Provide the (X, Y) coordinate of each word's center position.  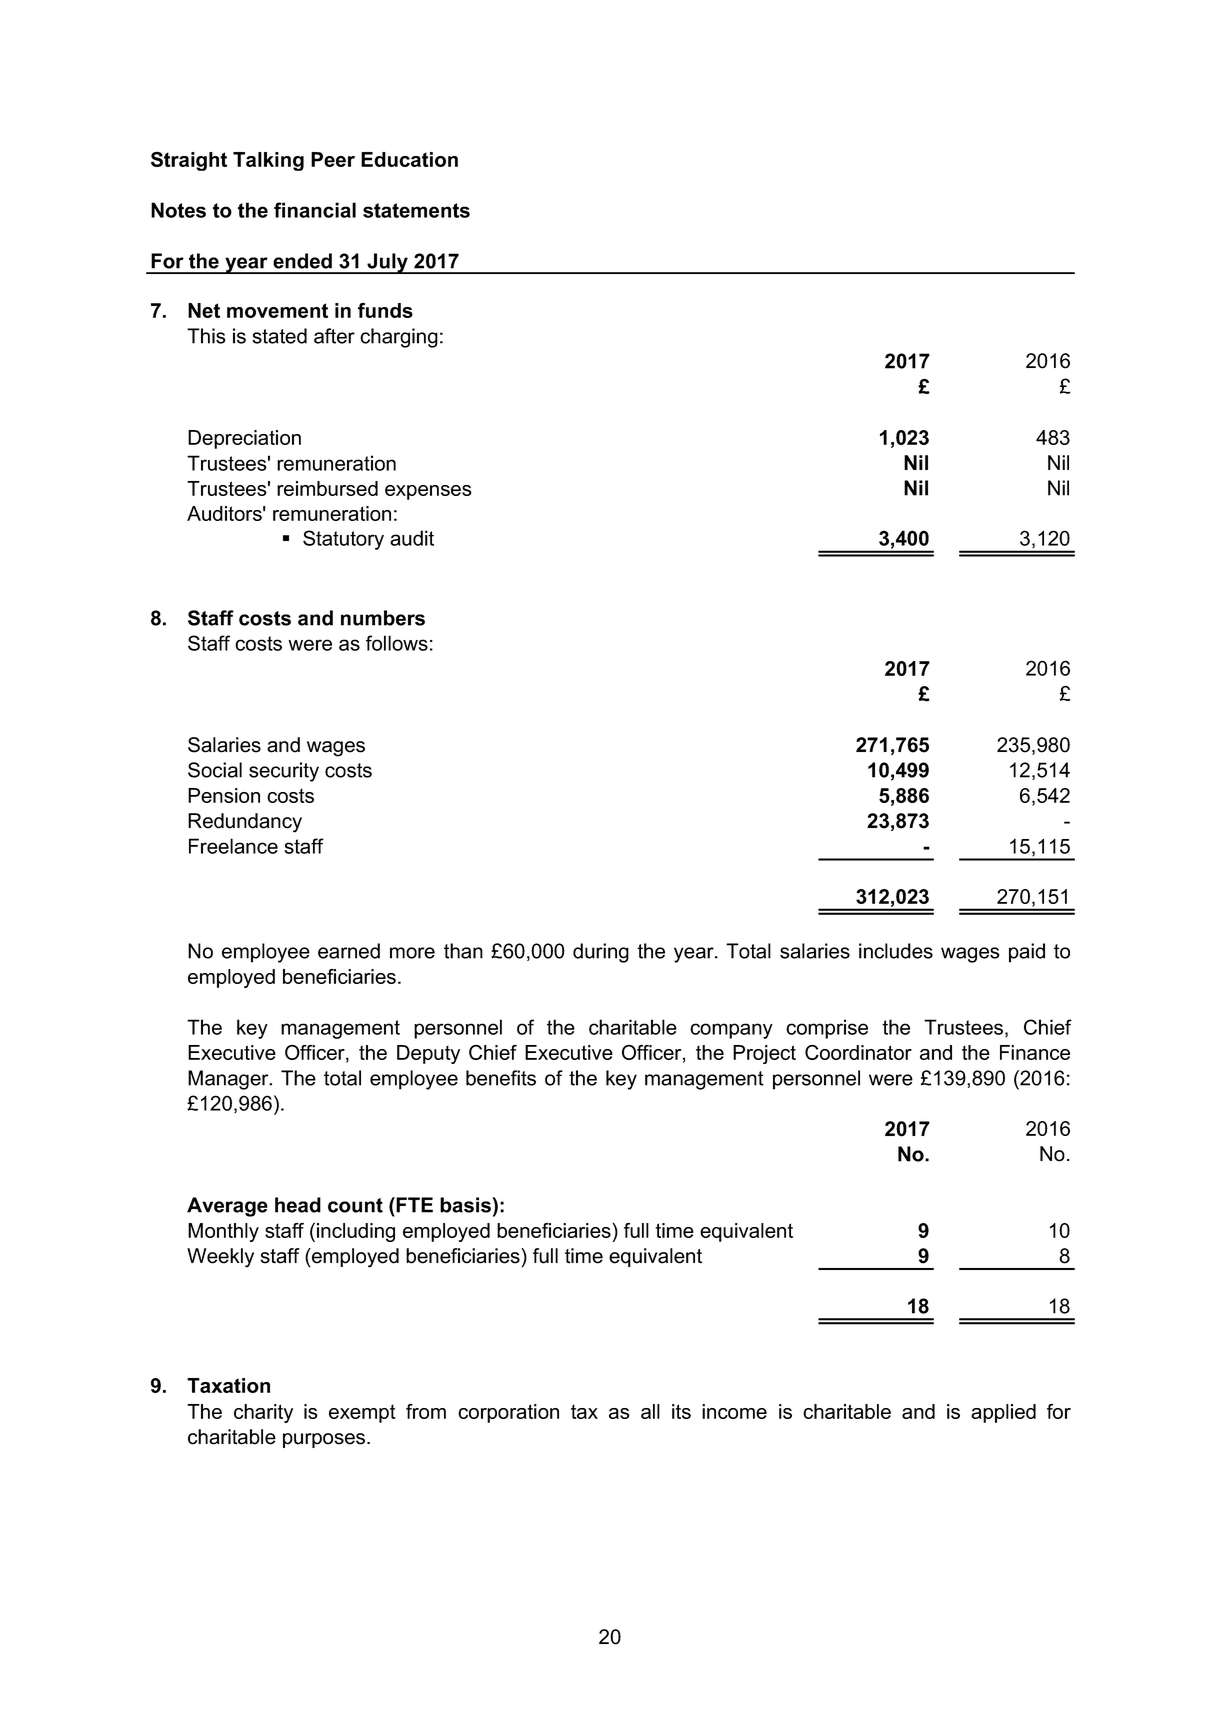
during (601, 953)
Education (409, 159)
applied (1003, 1413)
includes (896, 951)
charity (263, 1413)
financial (315, 210)
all (650, 1411)
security (284, 772)
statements (416, 210)
